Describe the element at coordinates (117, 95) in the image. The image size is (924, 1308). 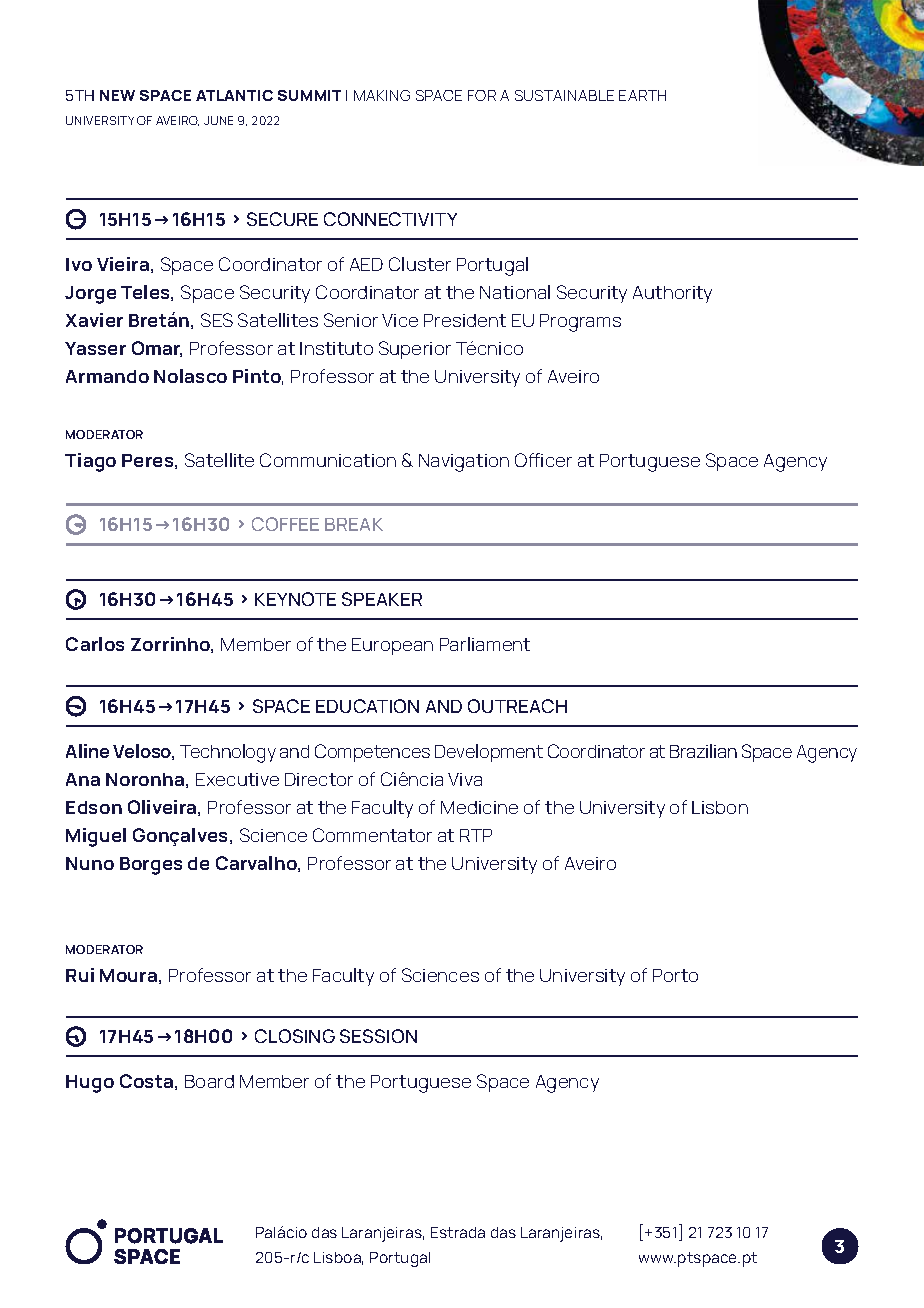
I see `NEW` at that location.
